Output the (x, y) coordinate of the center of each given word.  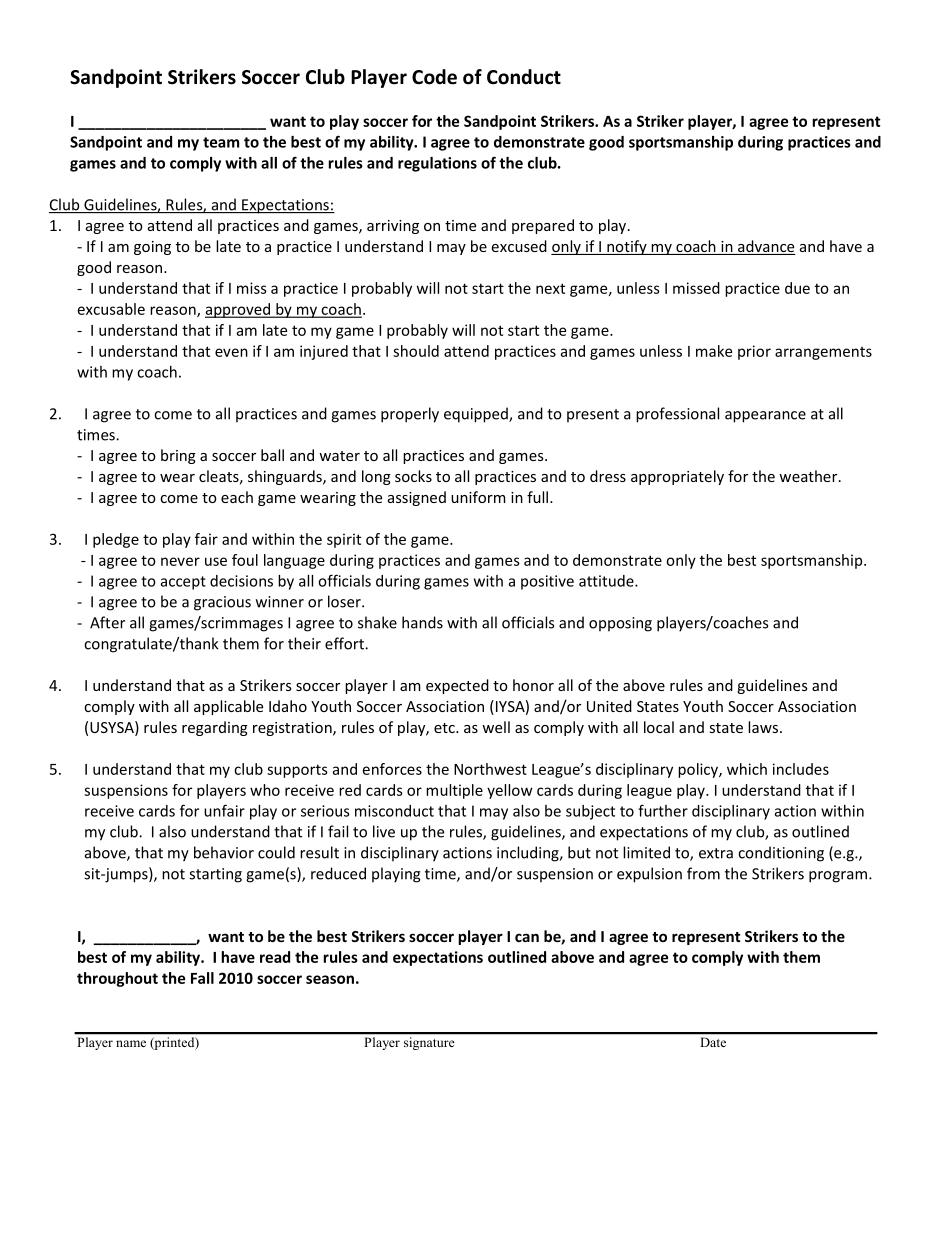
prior (754, 352)
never (180, 561)
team (221, 142)
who (265, 790)
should (416, 351)
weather (809, 476)
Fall (202, 978)
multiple (454, 791)
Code (434, 77)
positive (547, 582)
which (747, 769)
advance (766, 247)
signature (429, 1043)
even (231, 352)
